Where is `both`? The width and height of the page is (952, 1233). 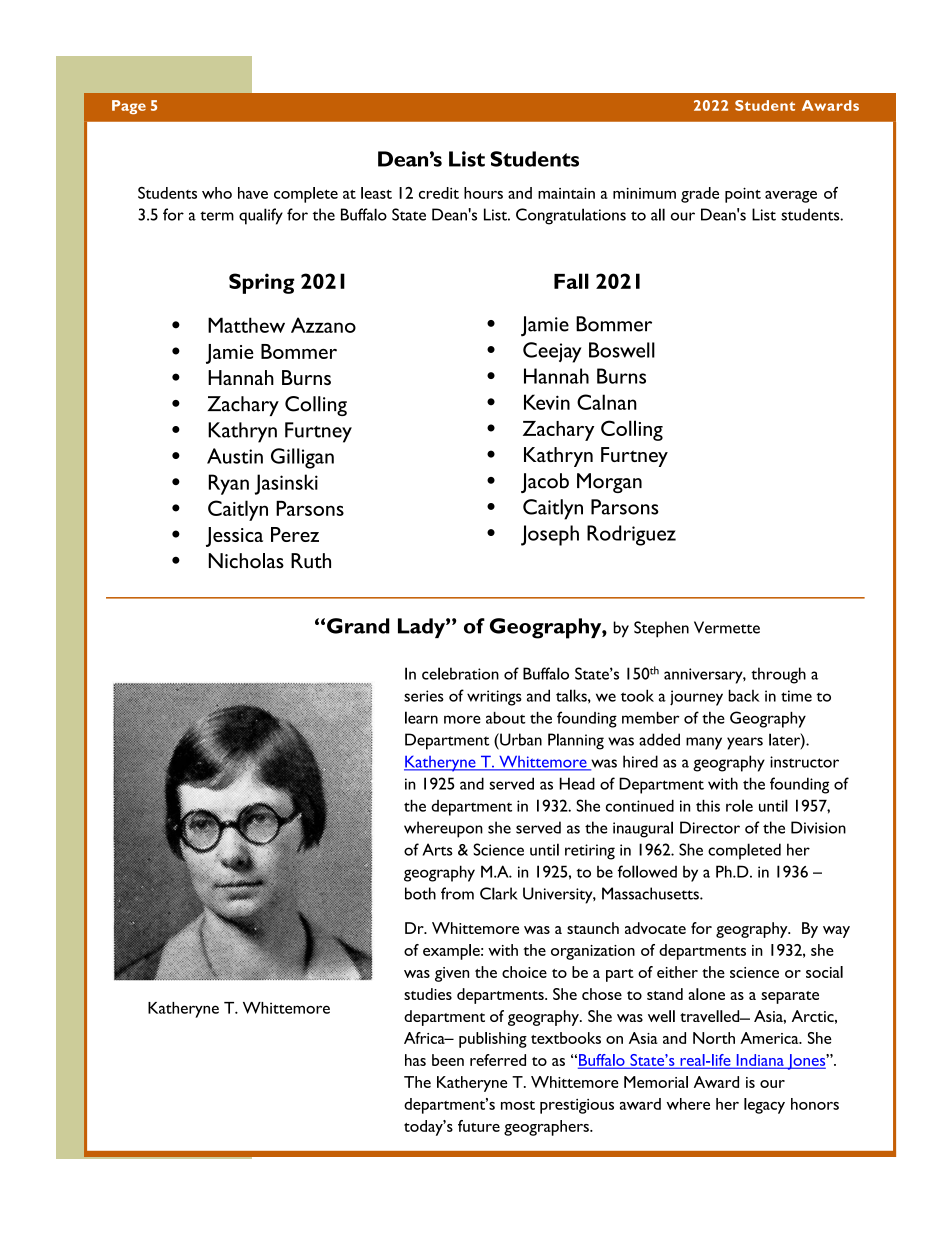 both is located at coordinates (420, 893).
